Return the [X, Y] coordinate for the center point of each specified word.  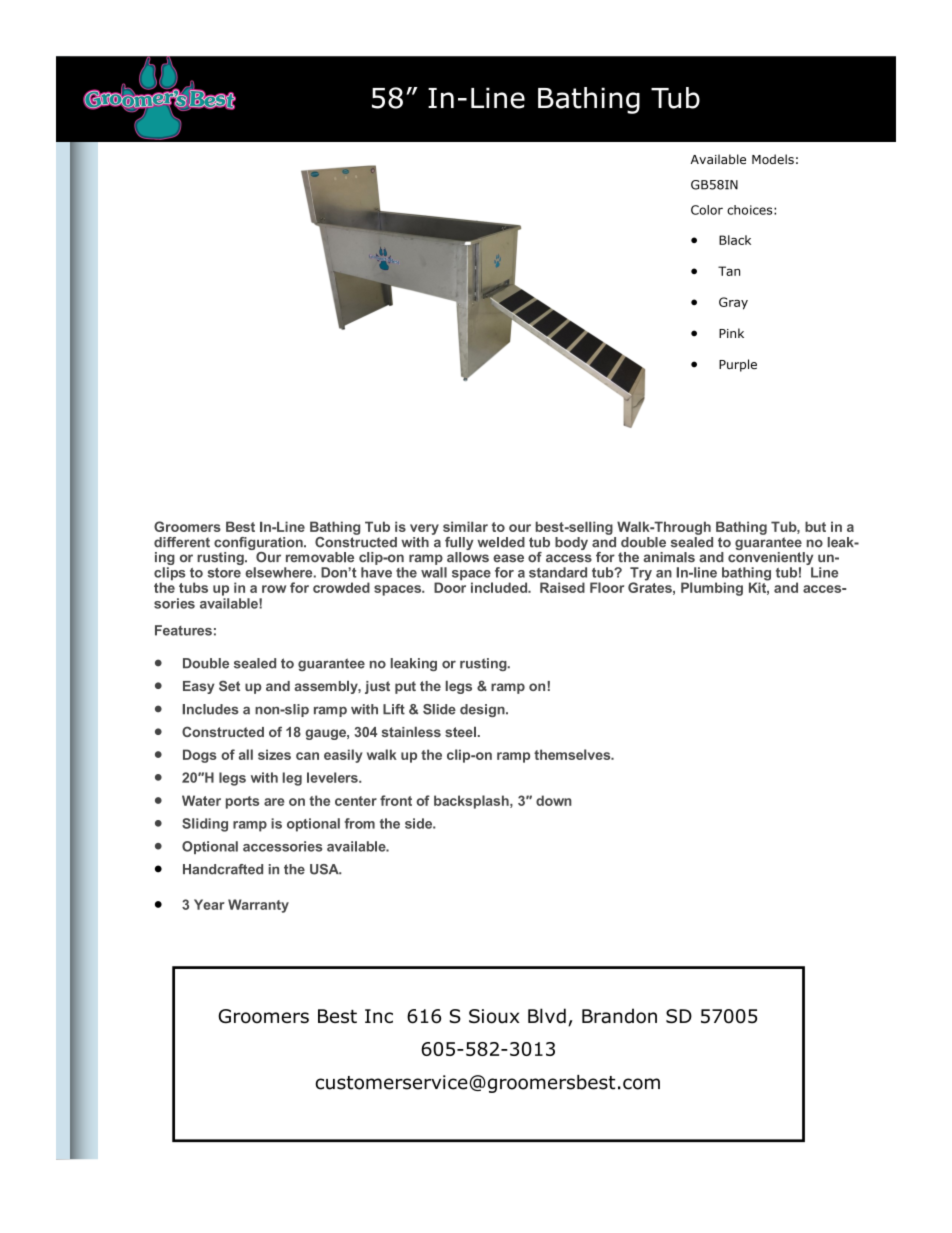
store [224, 573]
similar [465, 526]
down [554, 800]
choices [751, 210]
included [500, 587]
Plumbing [712, 589]
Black [735, 240]
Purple [738, 365]
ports [242, 802]
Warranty [258, 906]
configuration [259, 545]
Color [707, 210]
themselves [573, 754]
